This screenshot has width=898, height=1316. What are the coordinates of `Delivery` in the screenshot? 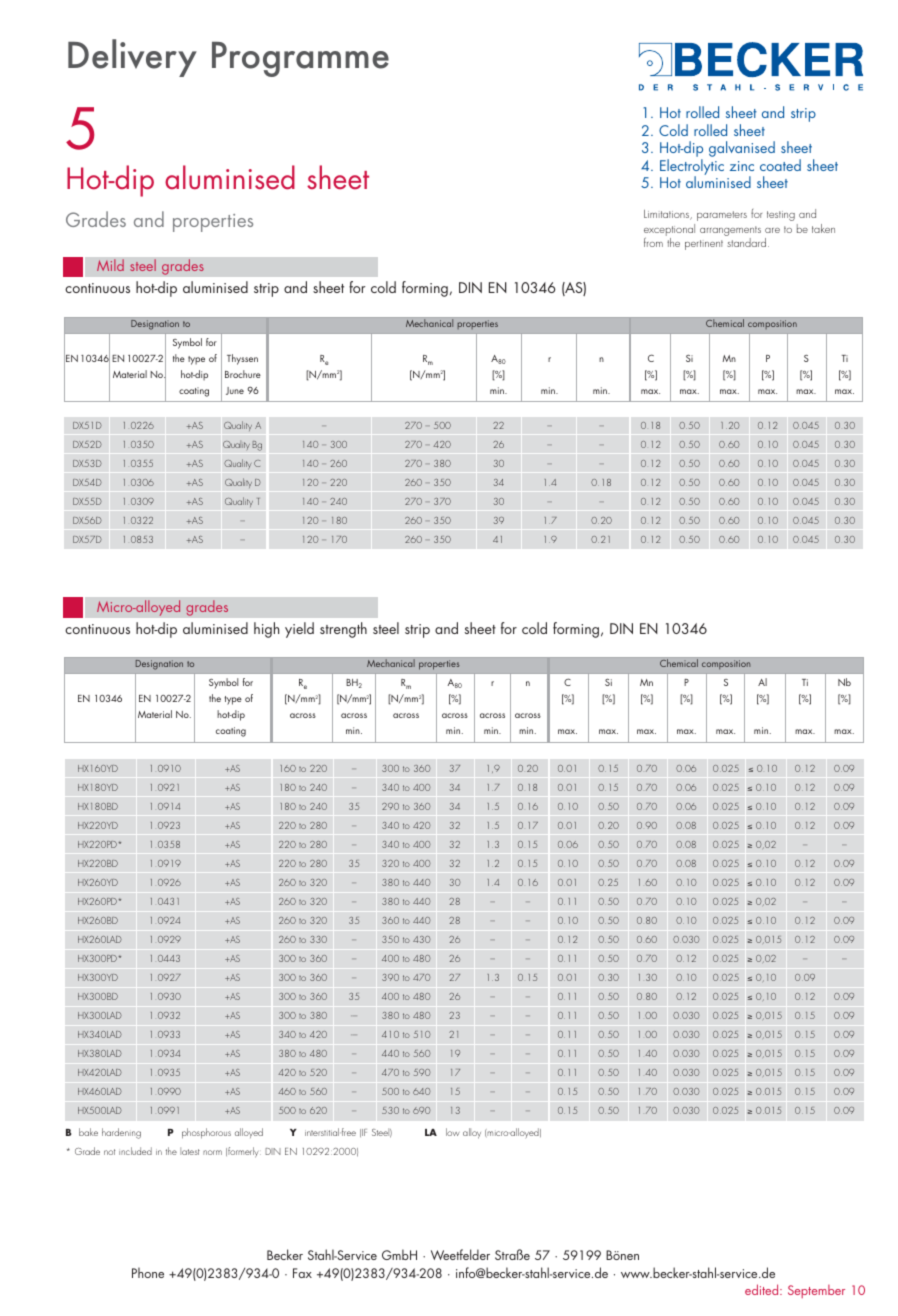 It's located at (132, 58).
